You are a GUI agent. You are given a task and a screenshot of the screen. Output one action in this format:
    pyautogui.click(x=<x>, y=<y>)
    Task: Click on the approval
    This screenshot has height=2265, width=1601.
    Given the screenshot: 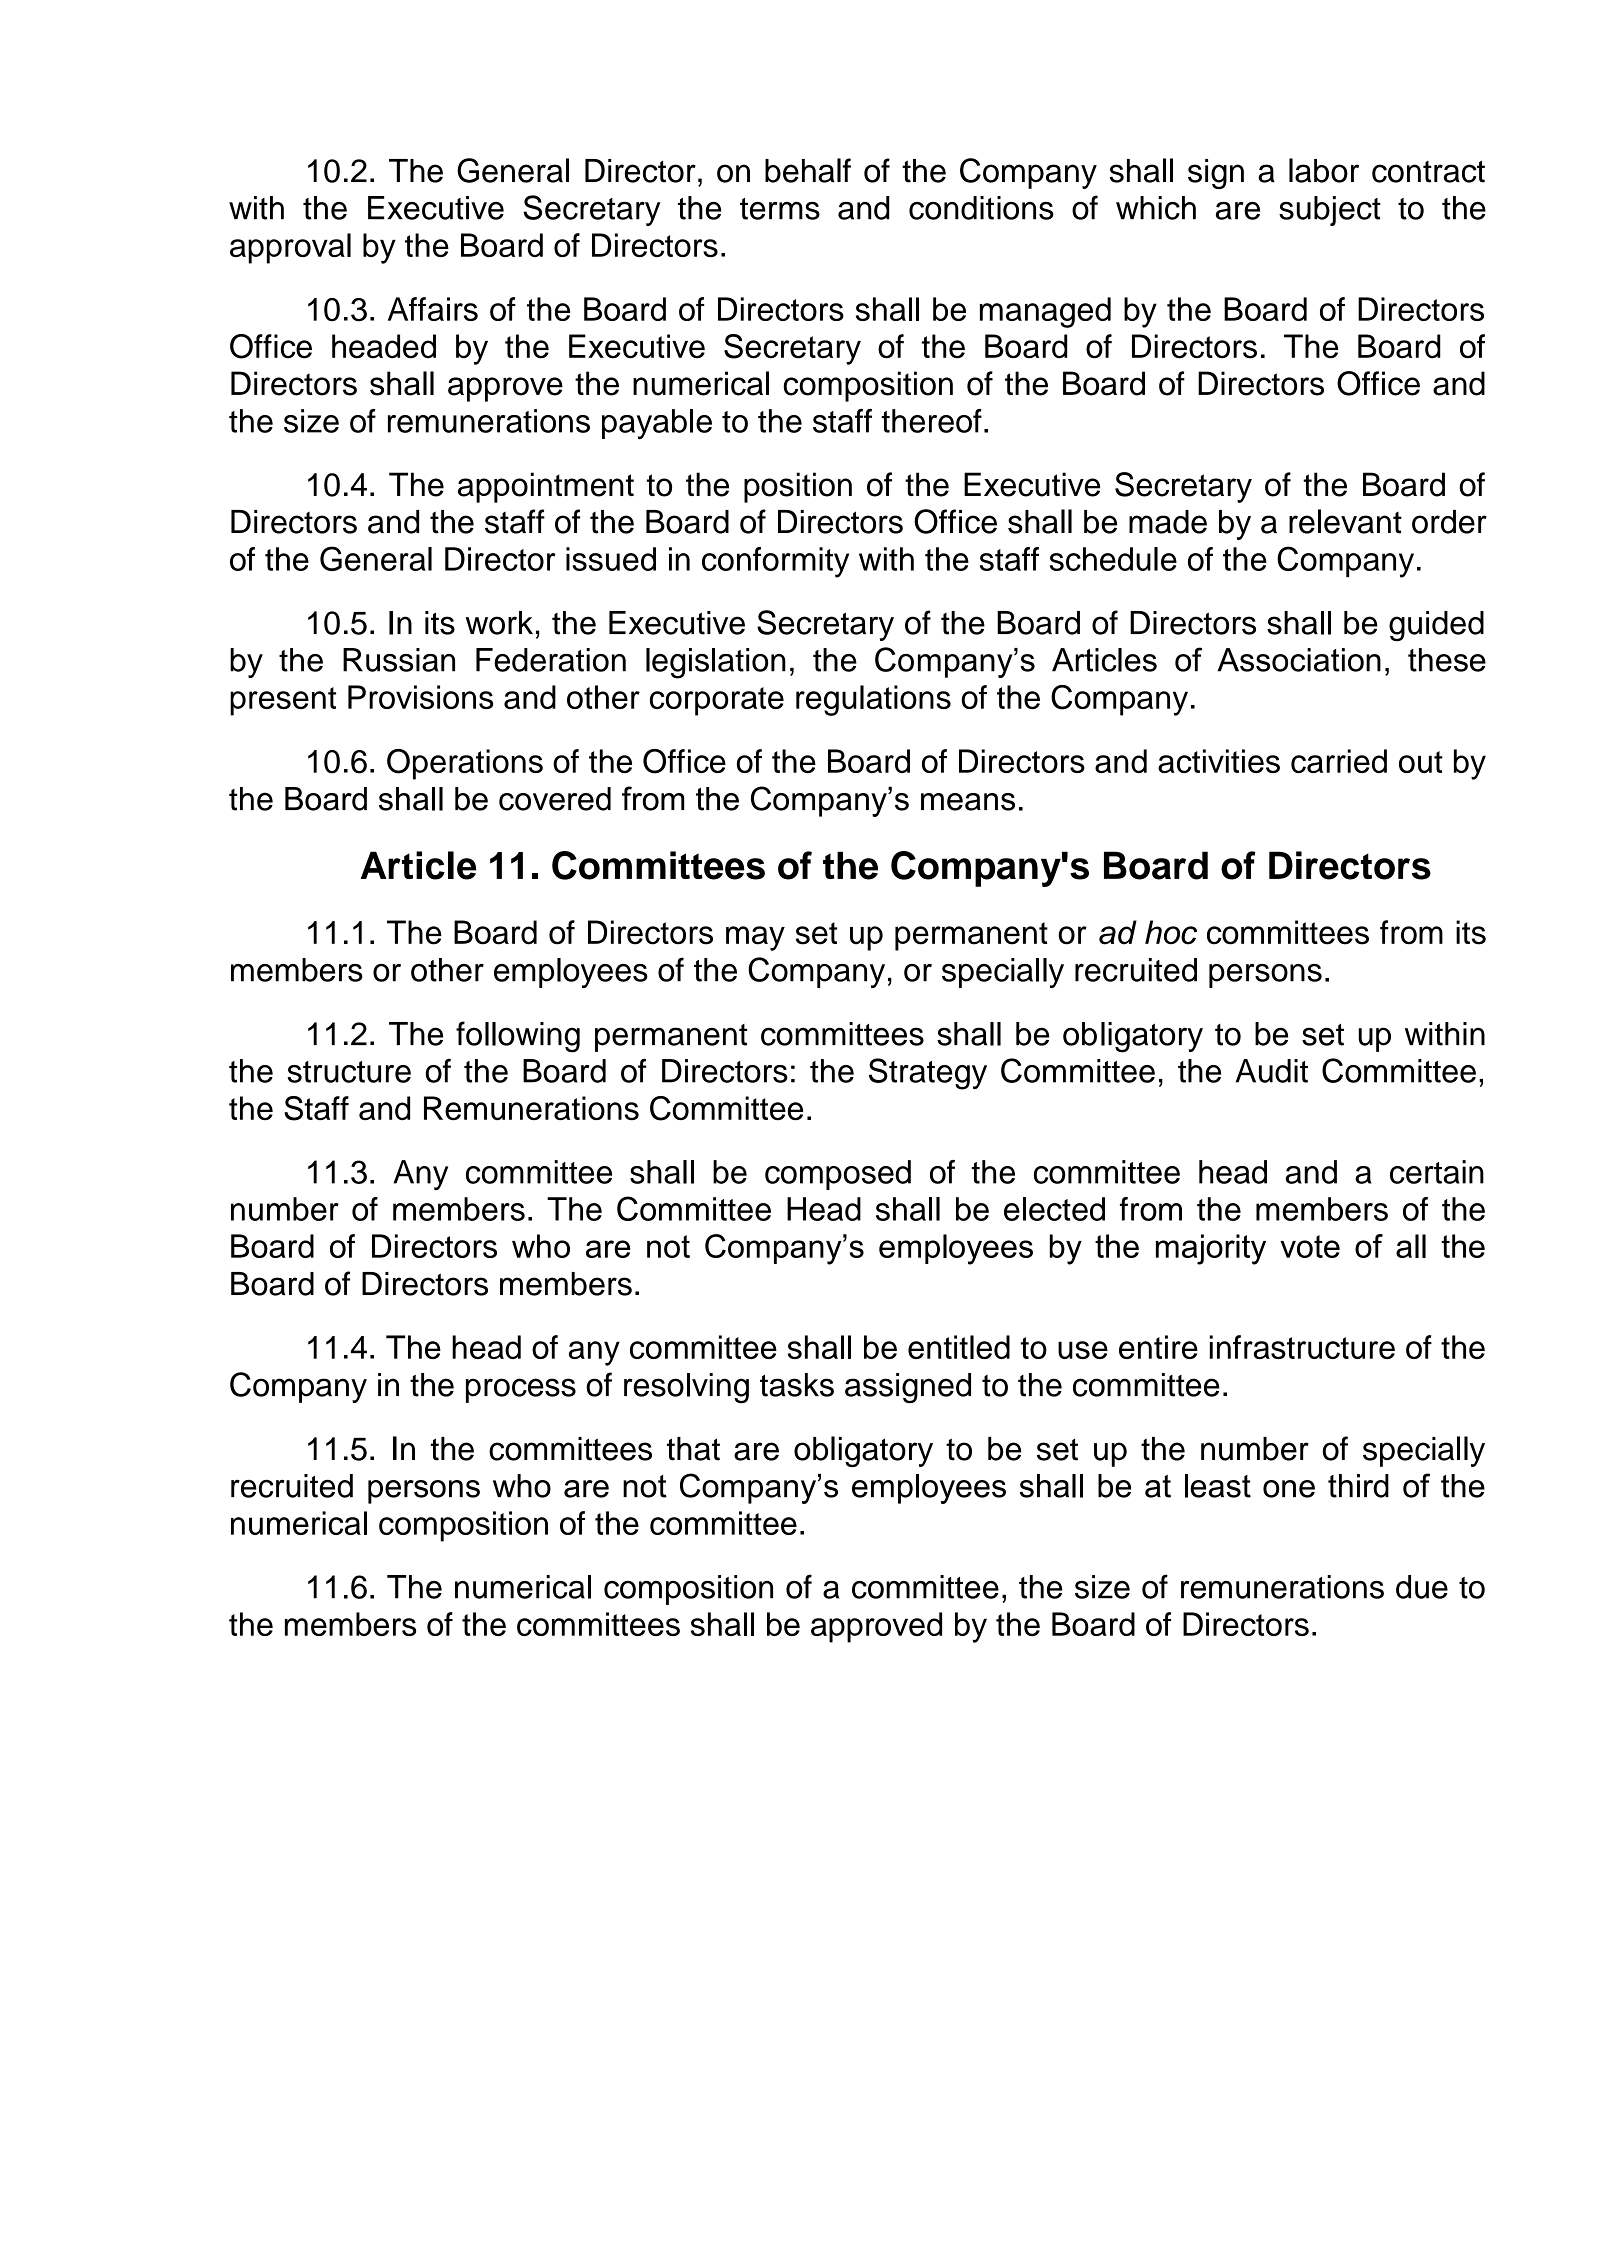 What is the action you would take?
    pyautogui.click(x=290, y=248)
